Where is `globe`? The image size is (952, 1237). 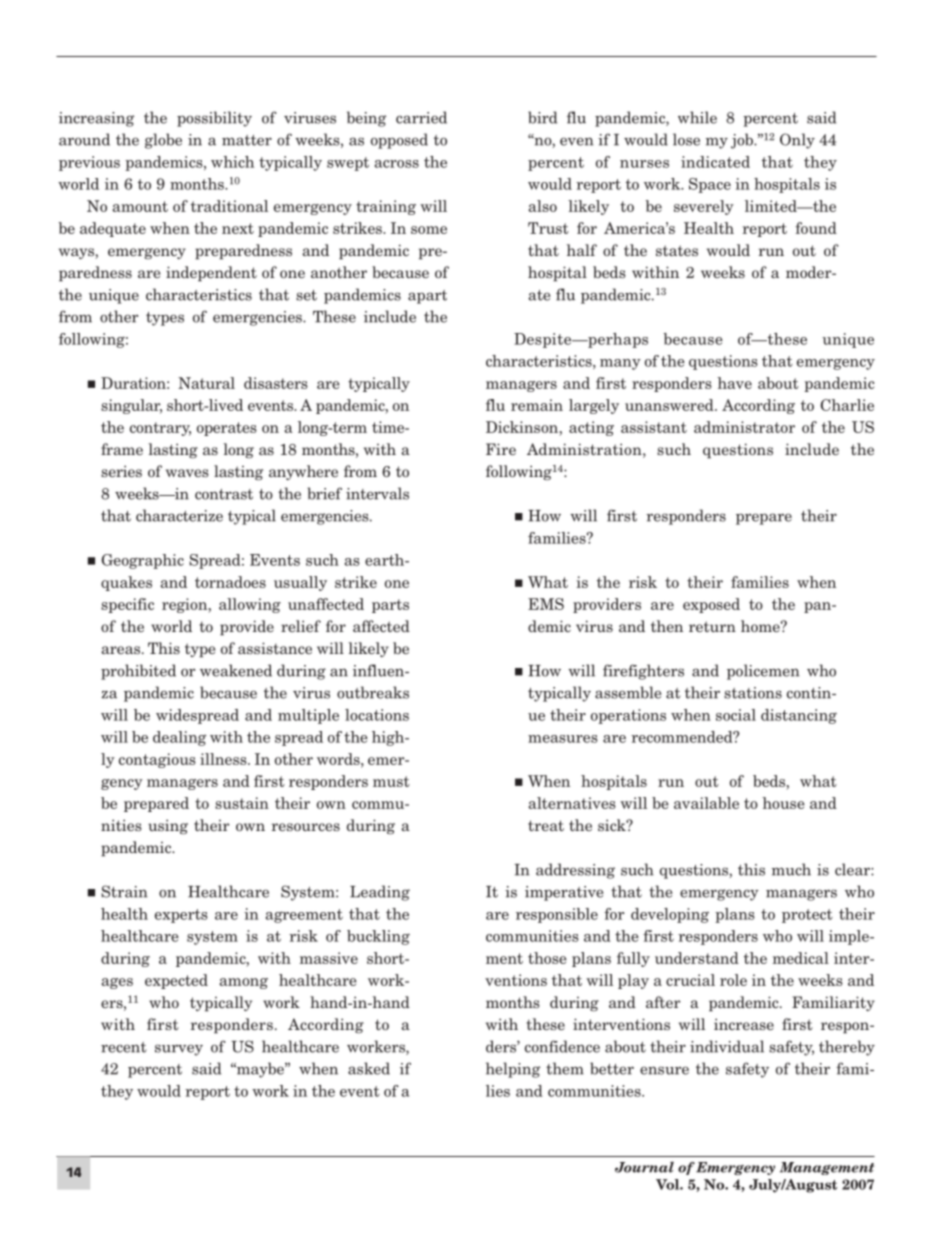
globe is located at coordinates (163, 141).
